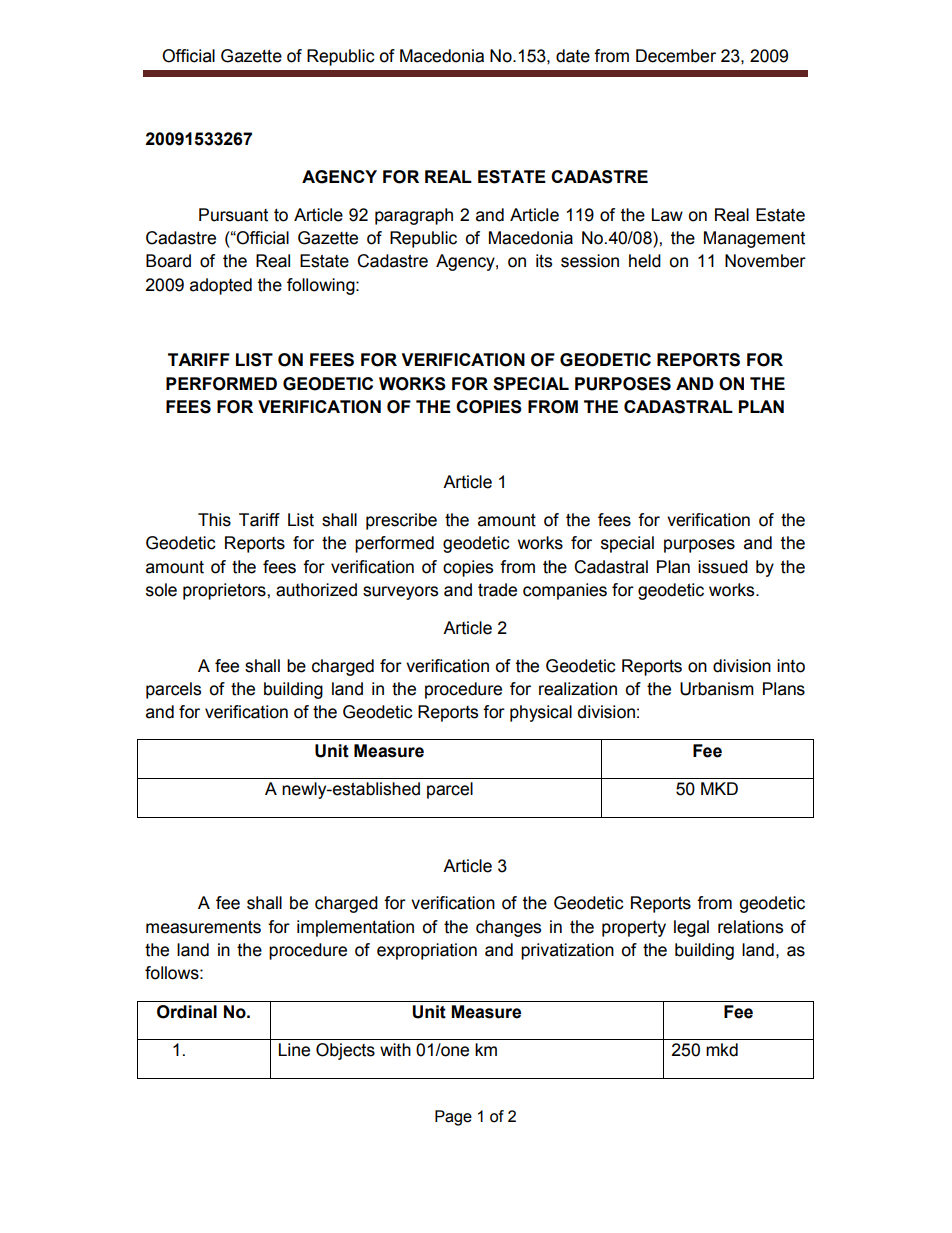  I want to click on December, so click(676, 56).
